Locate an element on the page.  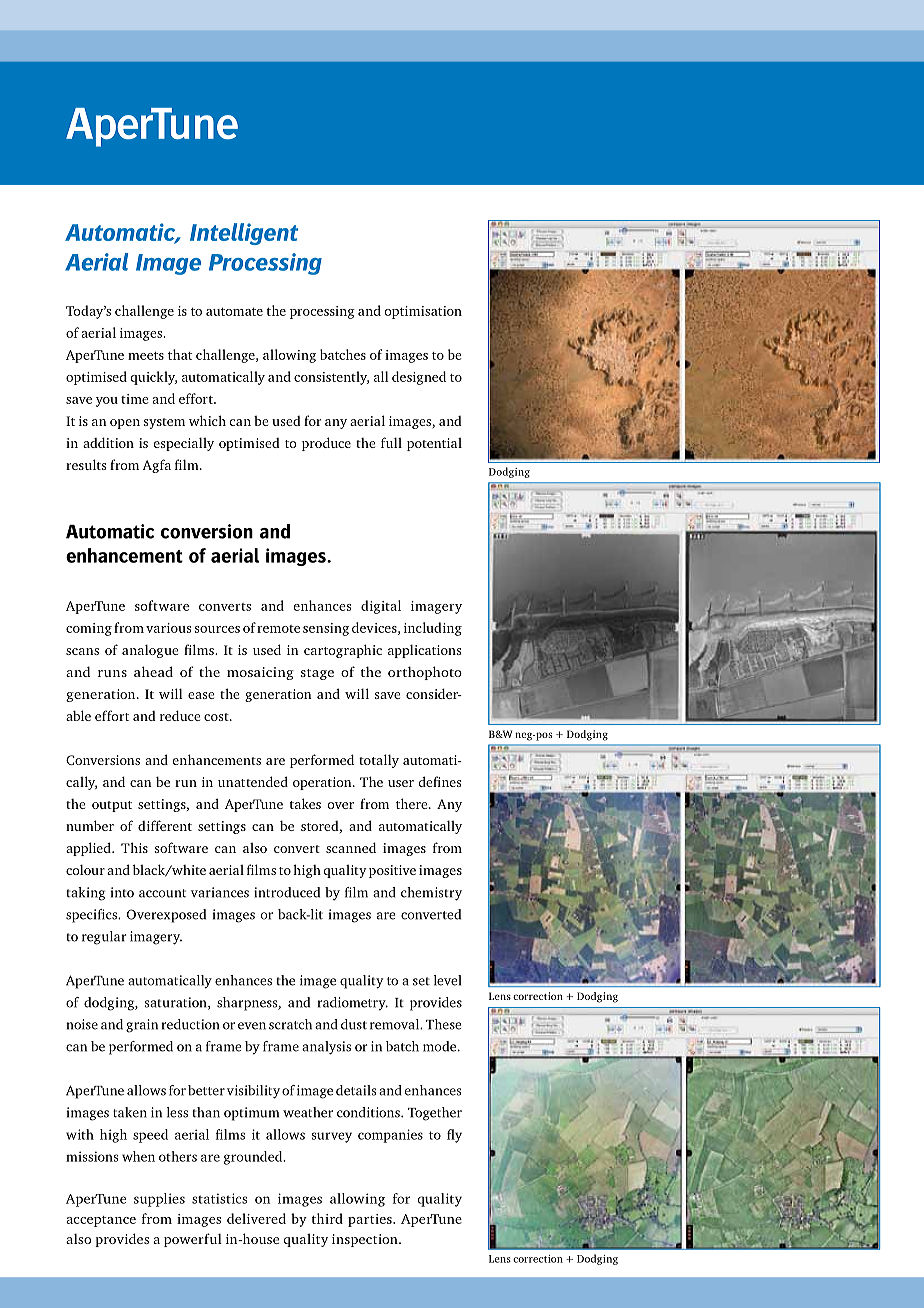
runs is located at coordinates (112, 673).
